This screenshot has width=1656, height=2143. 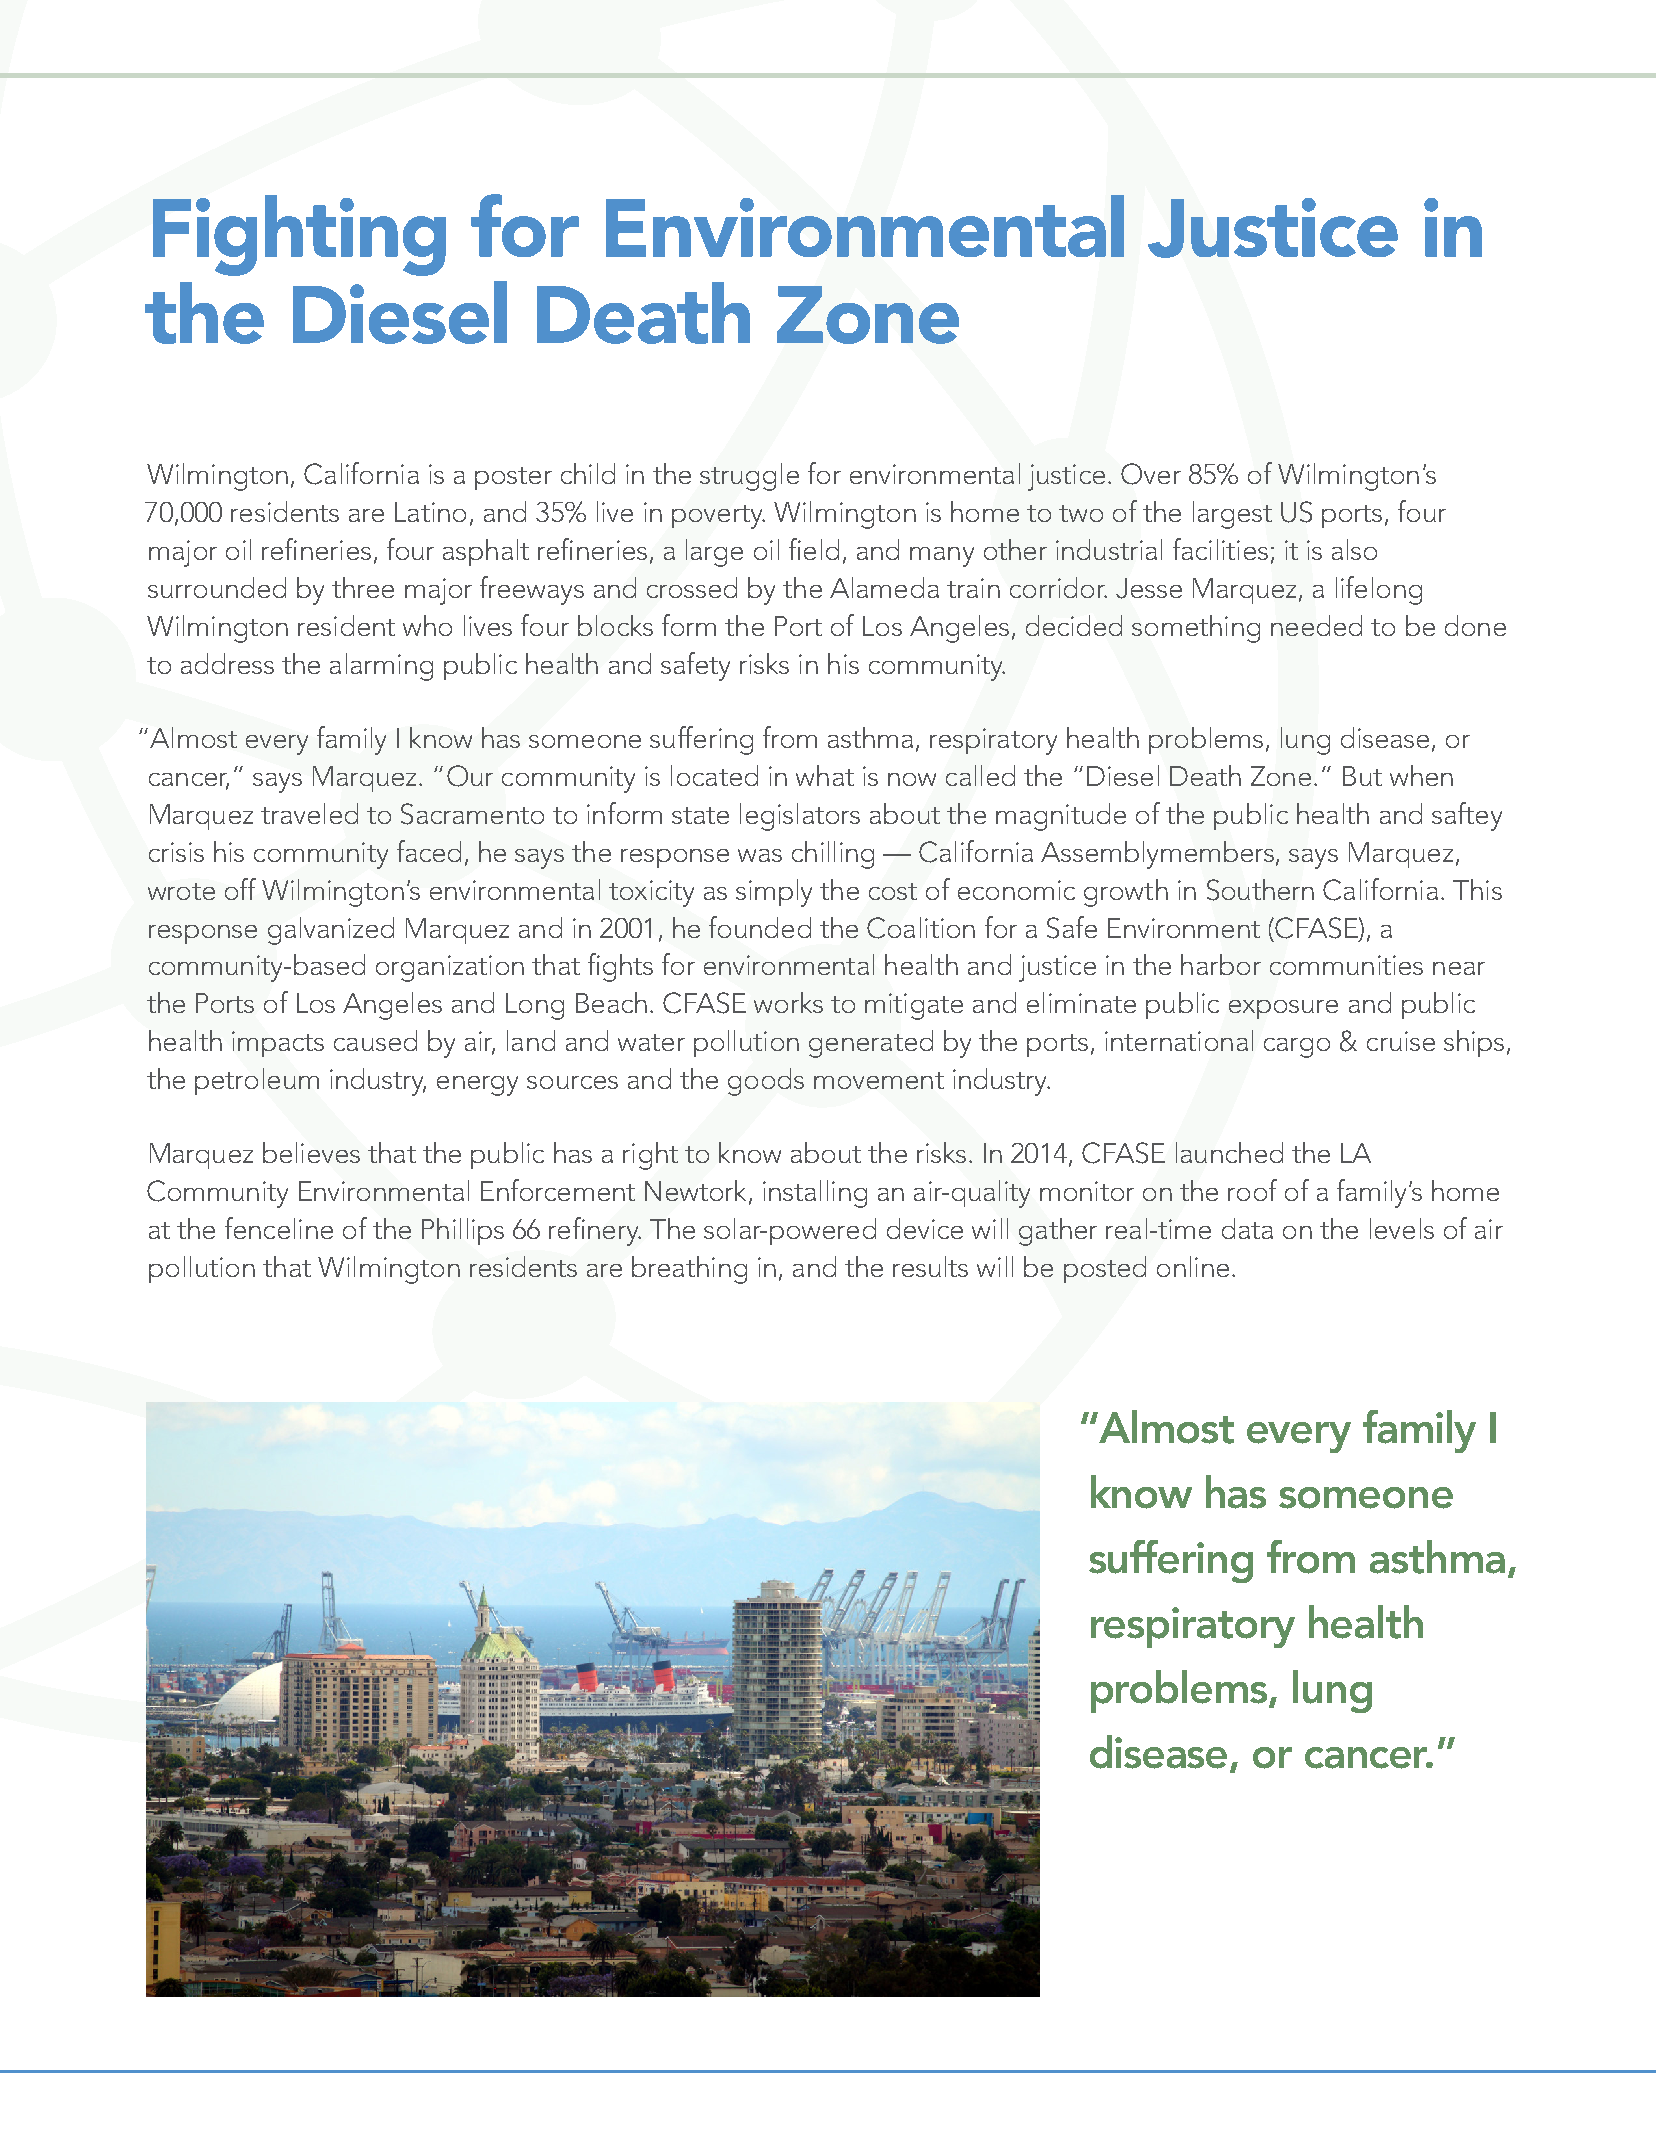 What do you see at coordinates (1081, 513) in the screenshot?
I see `two` at bounding box center [1081, 513].
